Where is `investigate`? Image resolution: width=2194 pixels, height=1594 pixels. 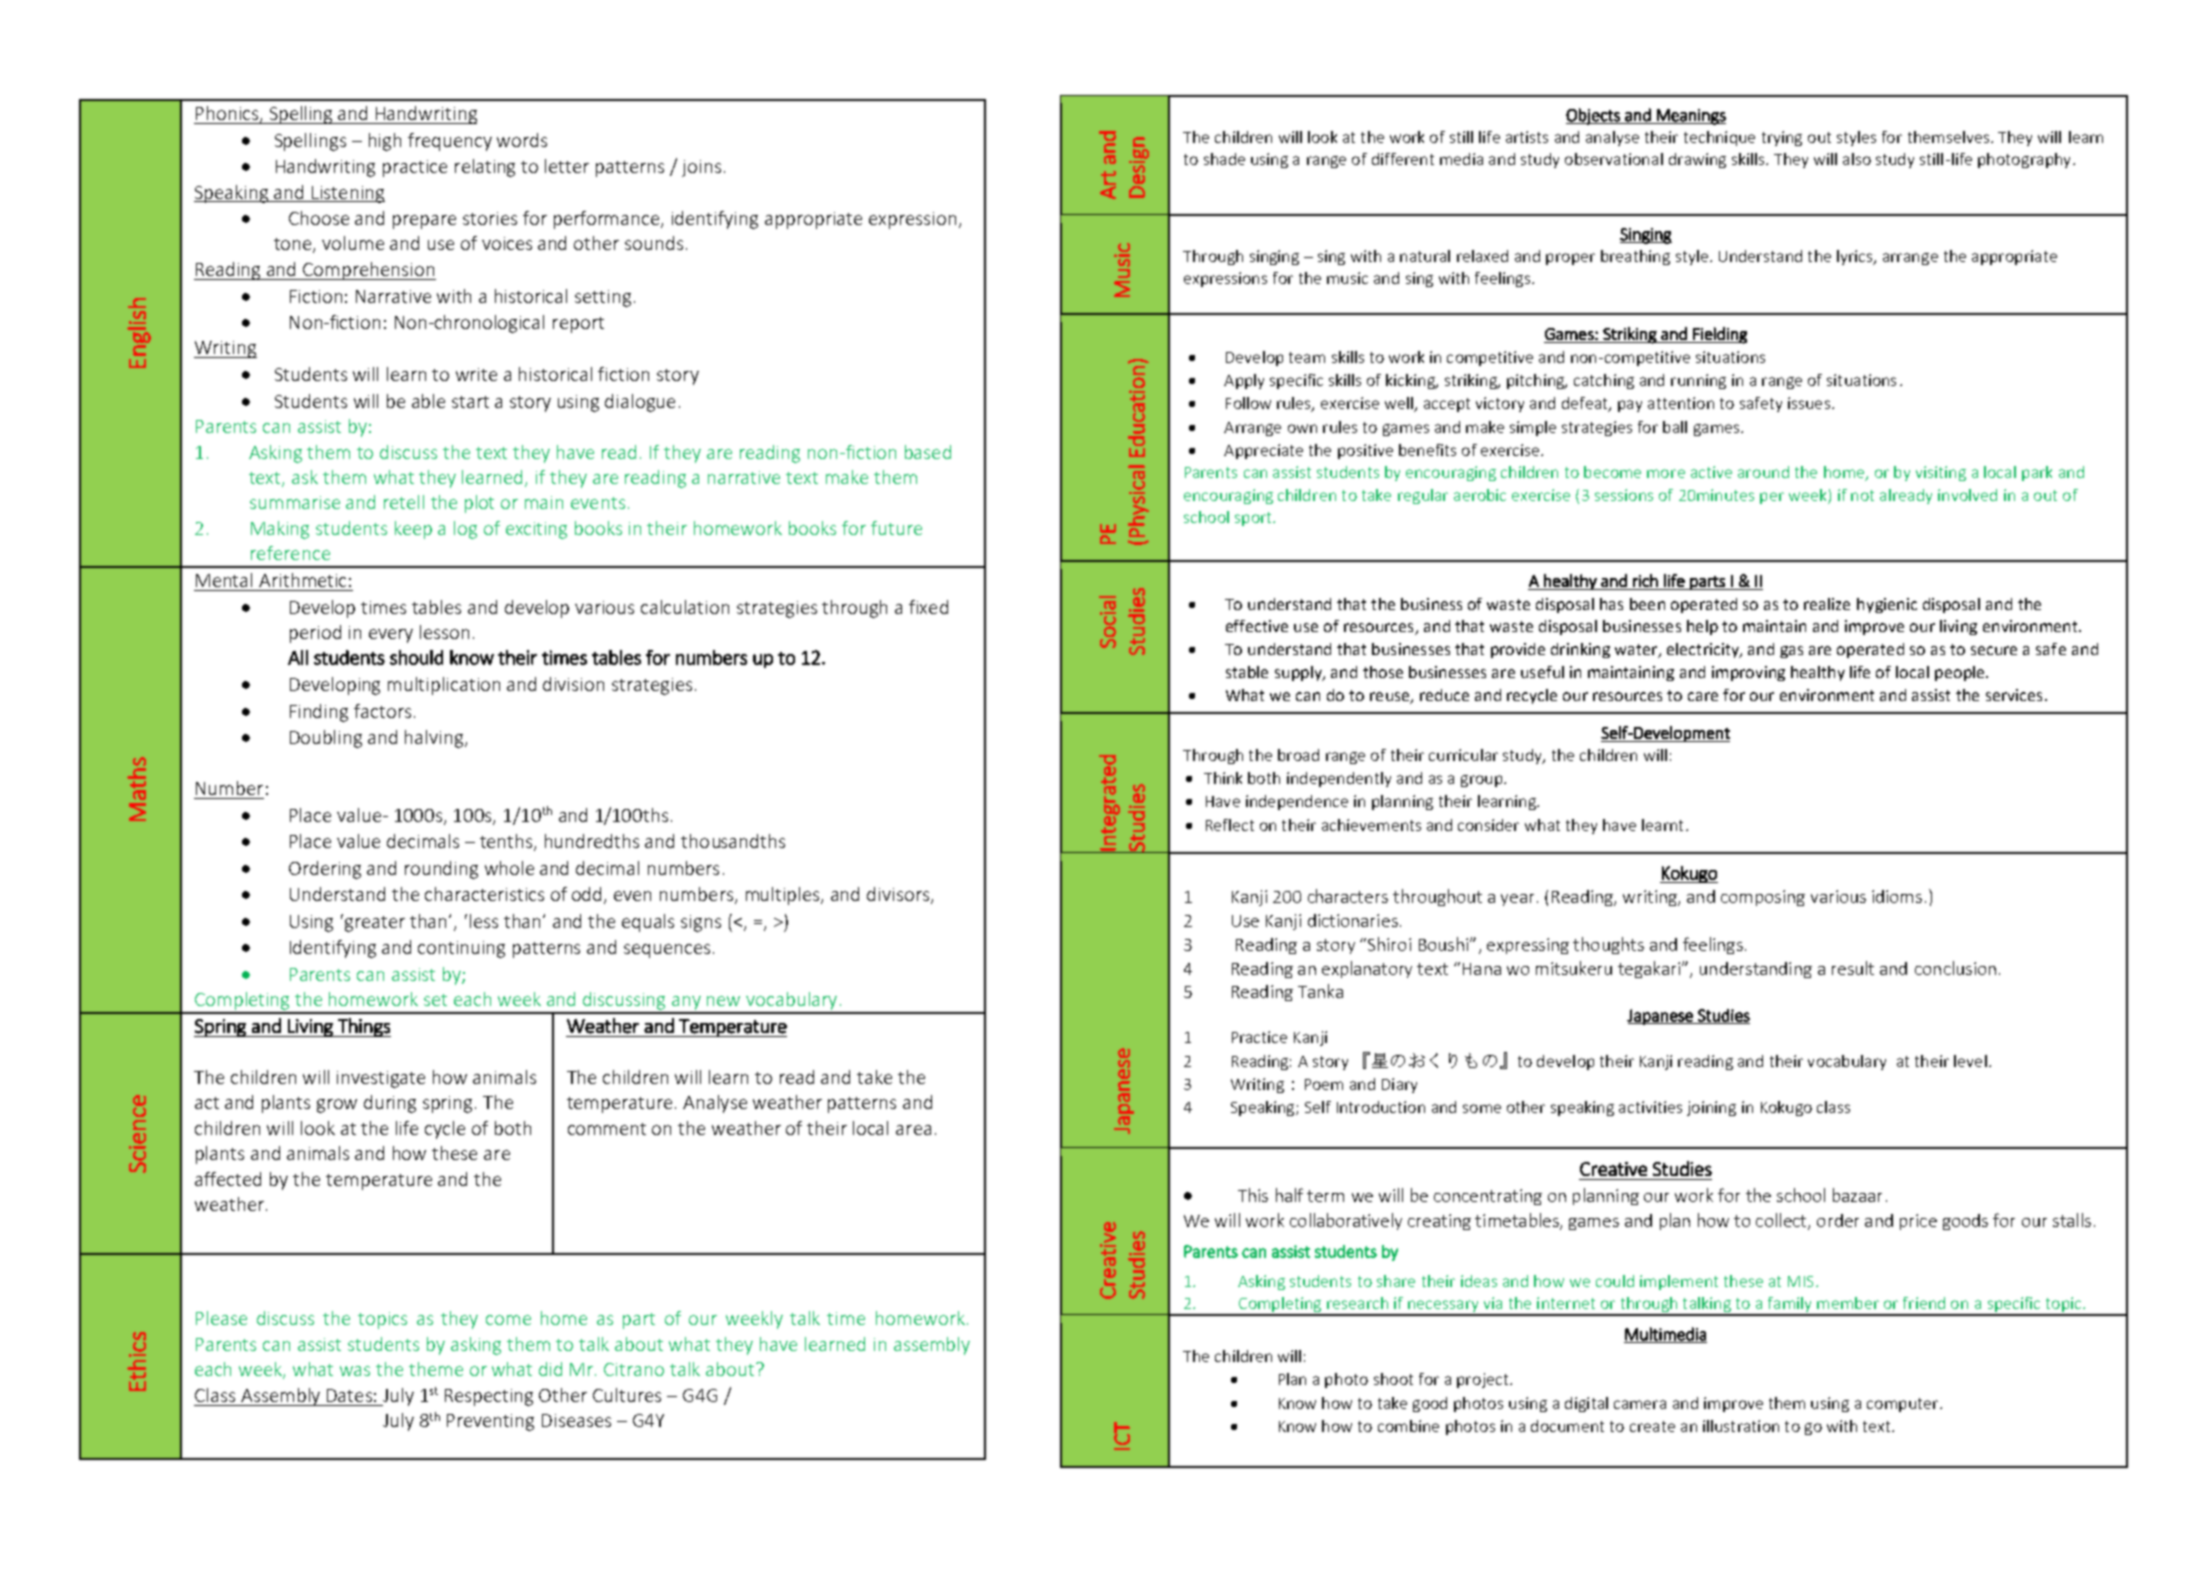
investigate is located at coordinates (381, 1079).
